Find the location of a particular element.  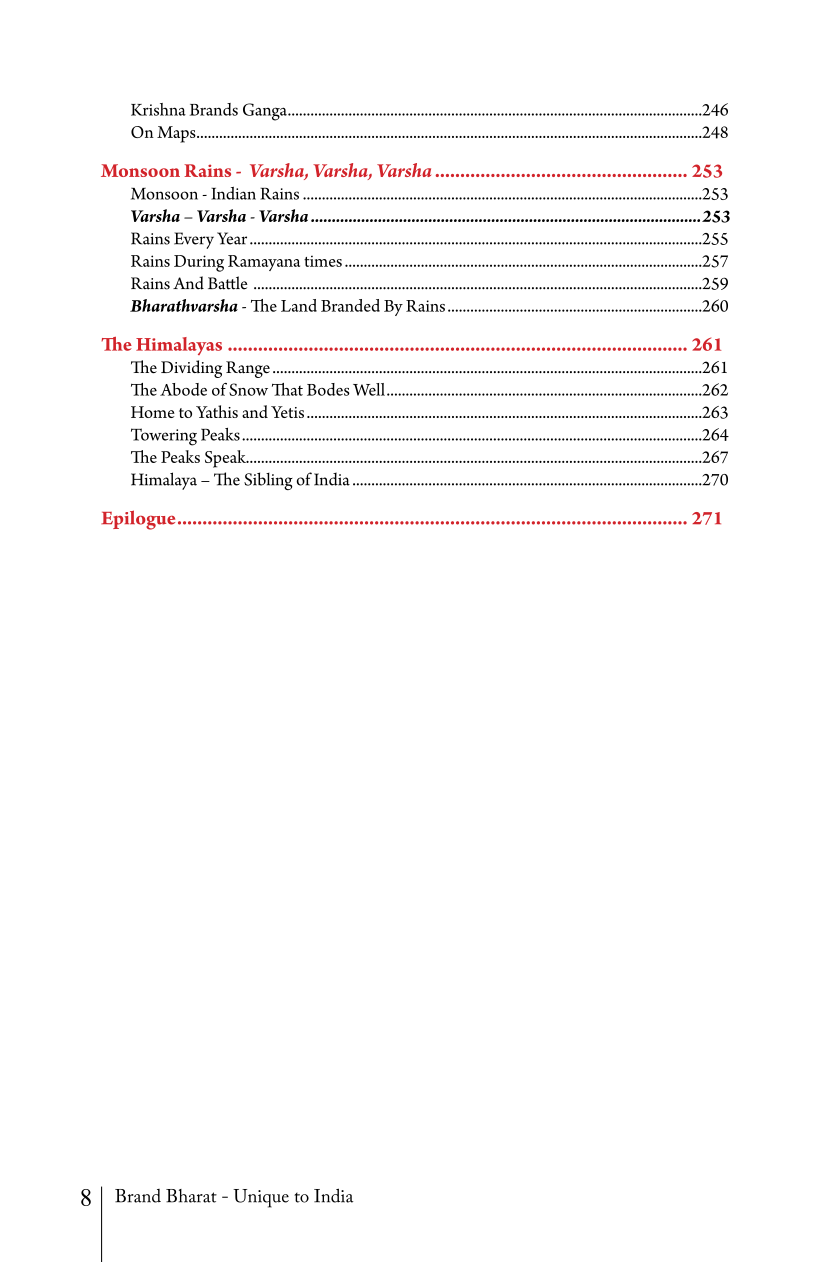

Sibling is located at coordinates (268, 481).
